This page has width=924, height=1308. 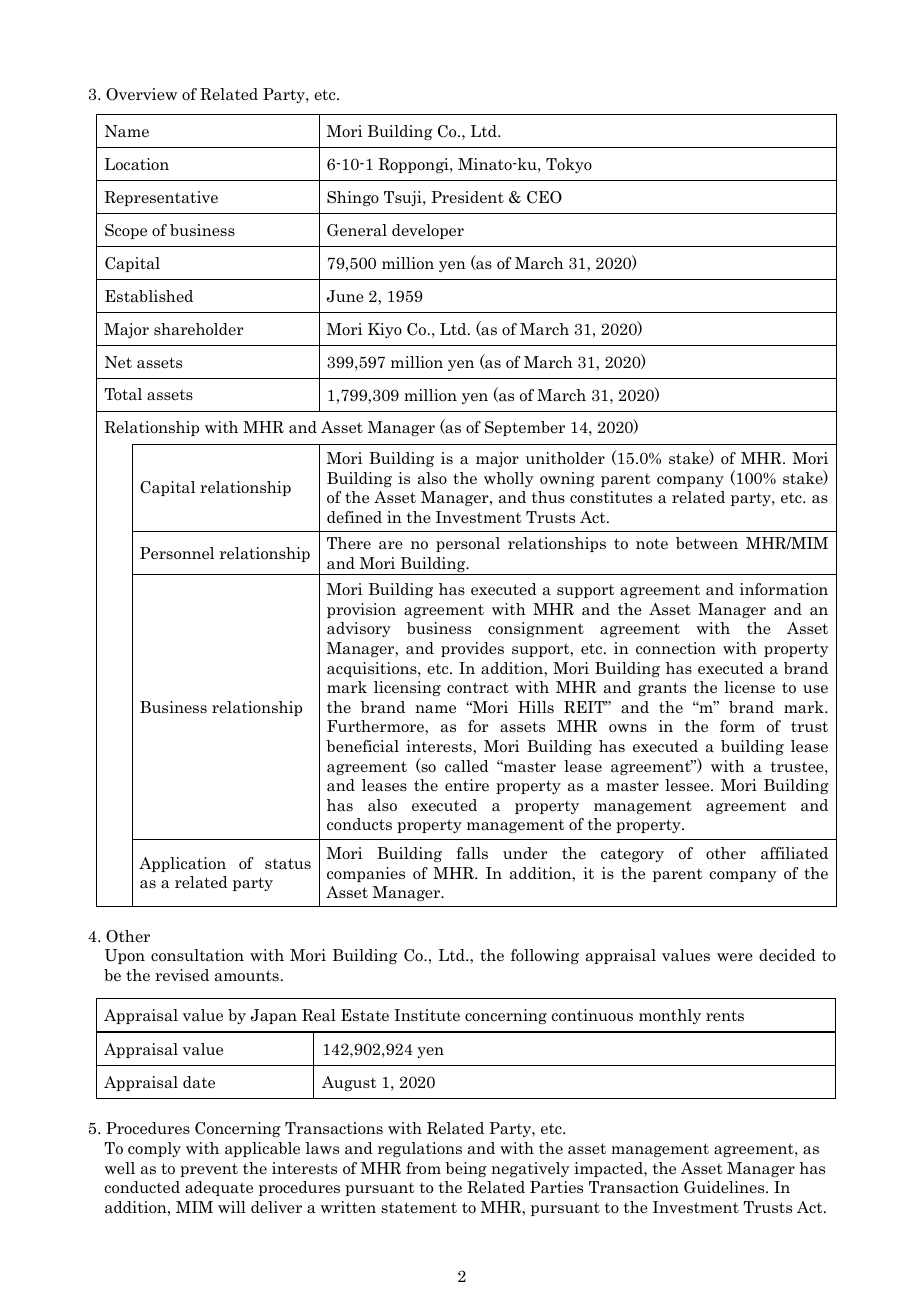 What do you see at coordinates (177, 553) in the page?
I see `Personnel` at bounding box center [177, 553].
